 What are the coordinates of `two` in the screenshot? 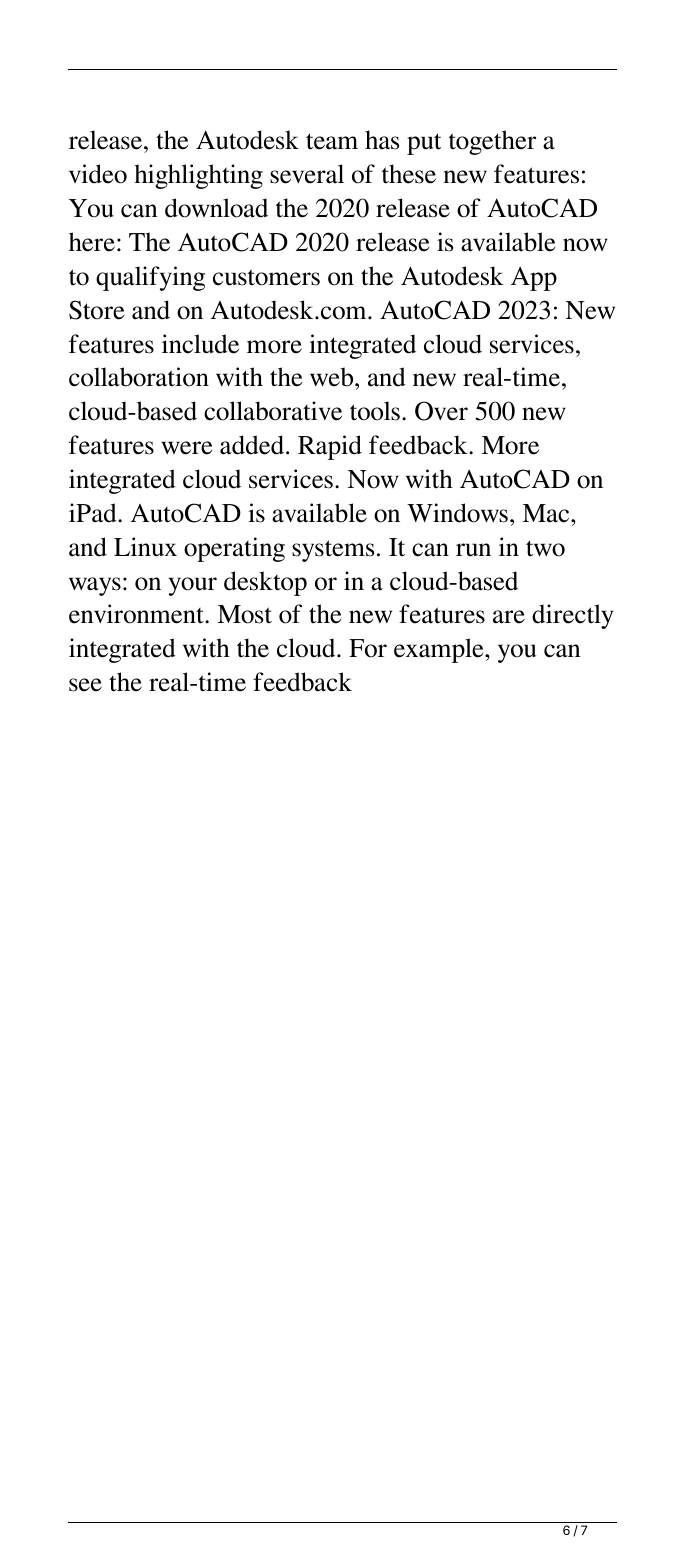 It's located at (545, 548).
